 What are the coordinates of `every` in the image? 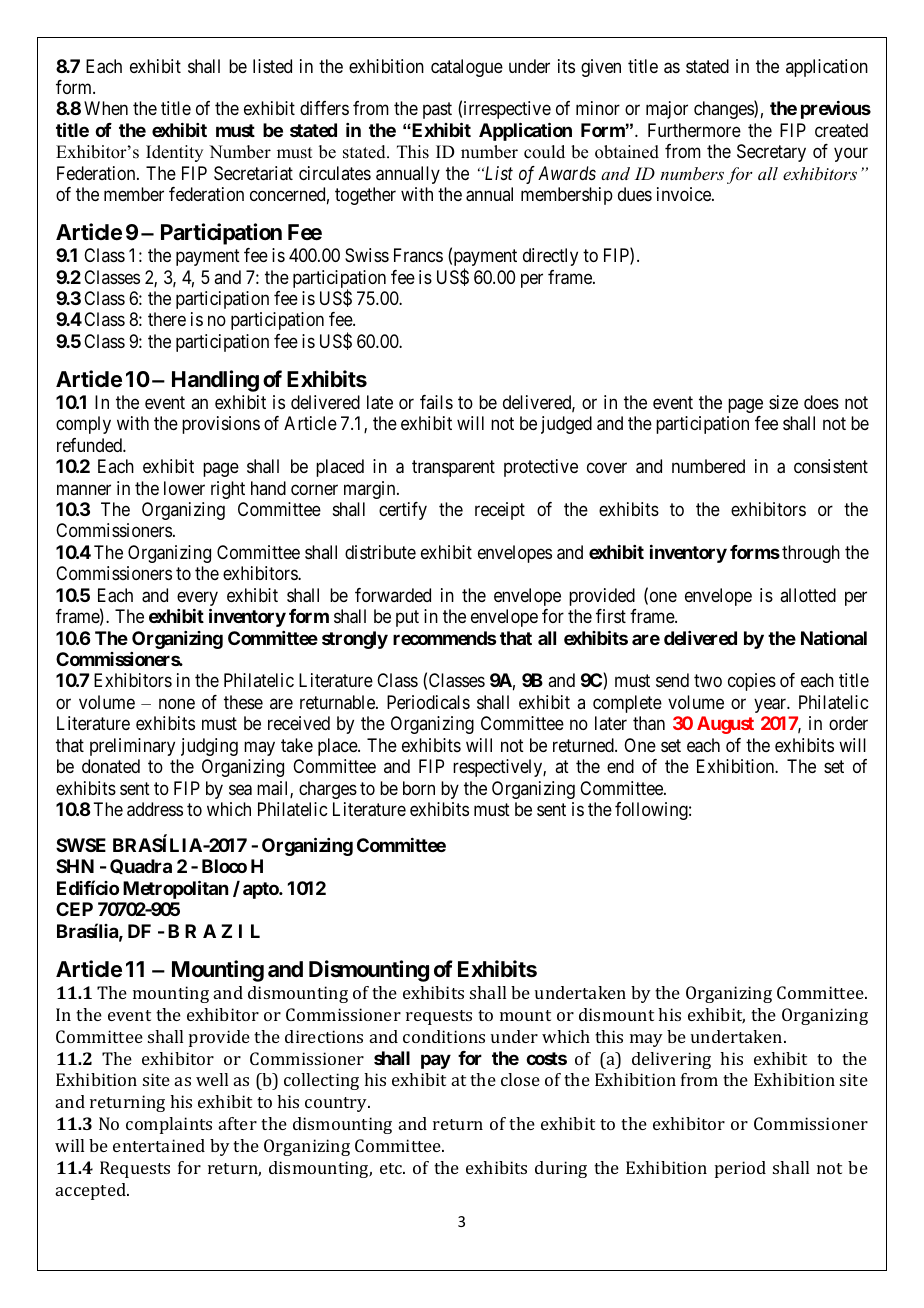 It's located at (197, 600).
